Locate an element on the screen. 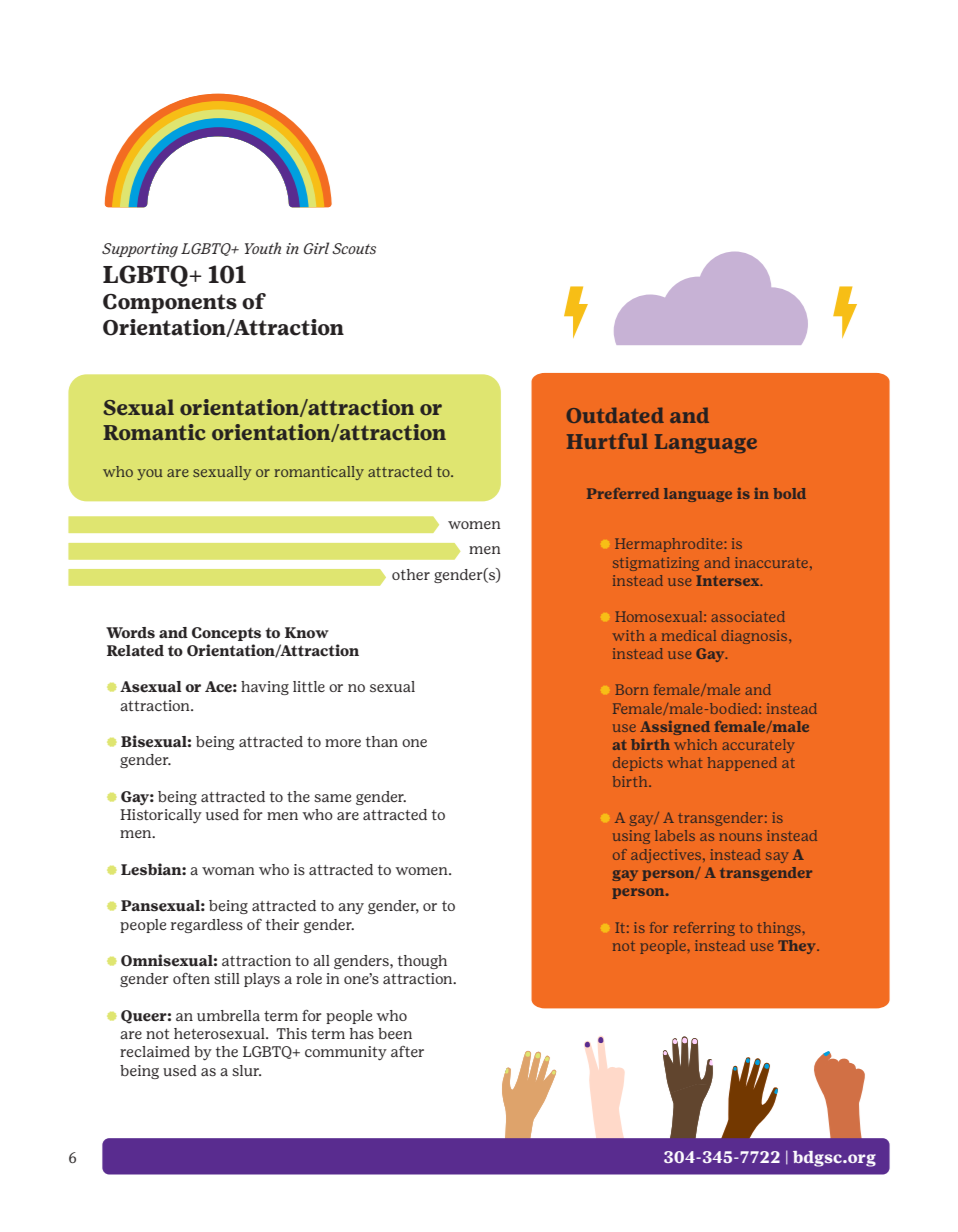 The image size is (958, 1232). They is located at coordinates (798, 947).
